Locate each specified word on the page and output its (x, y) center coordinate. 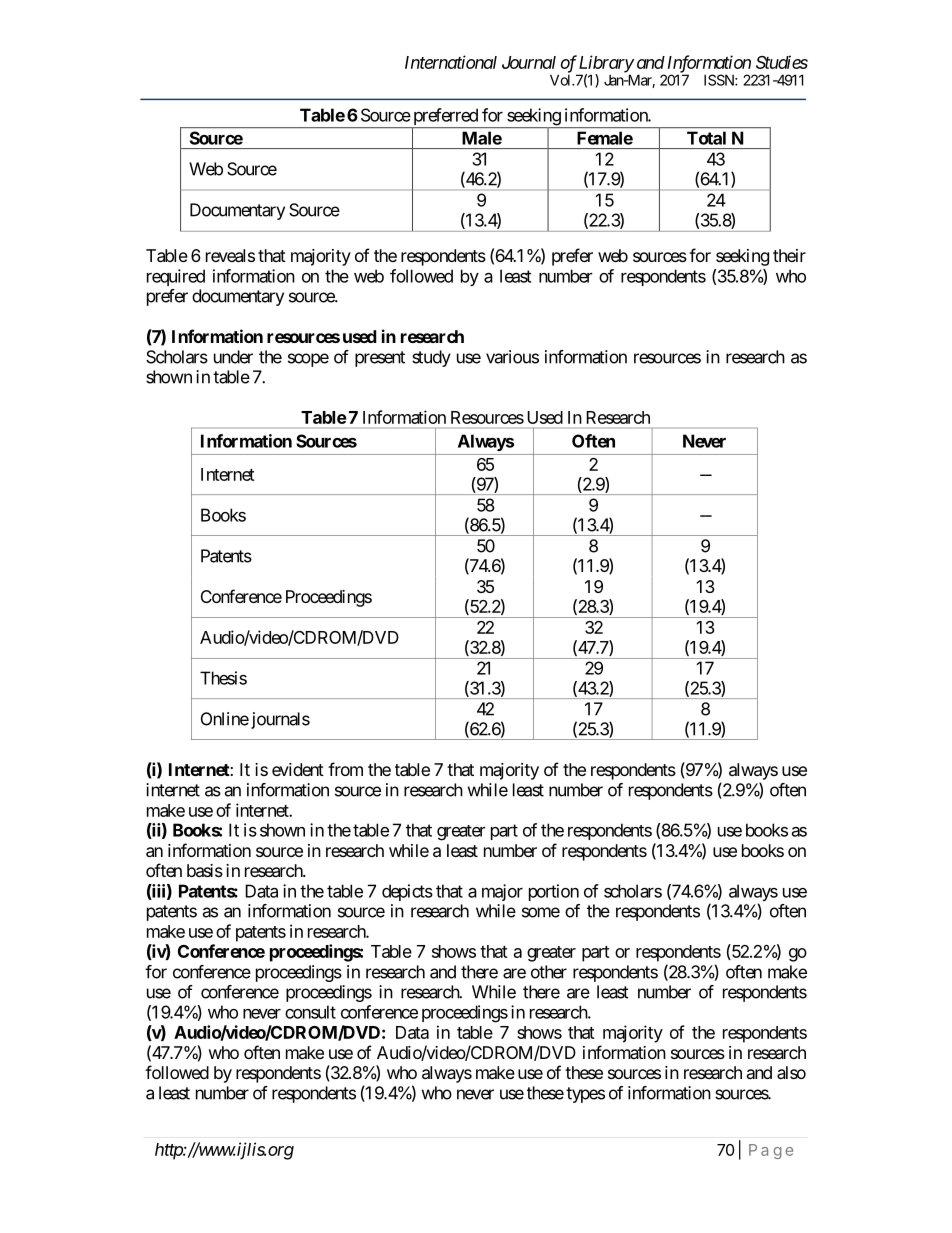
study (431, 358)
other (549, 972)
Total (706, 138)
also (791, 1072)
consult (310, 1012)
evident (298, 769)
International (451, 62)
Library (605, 65)
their (789, 255)
